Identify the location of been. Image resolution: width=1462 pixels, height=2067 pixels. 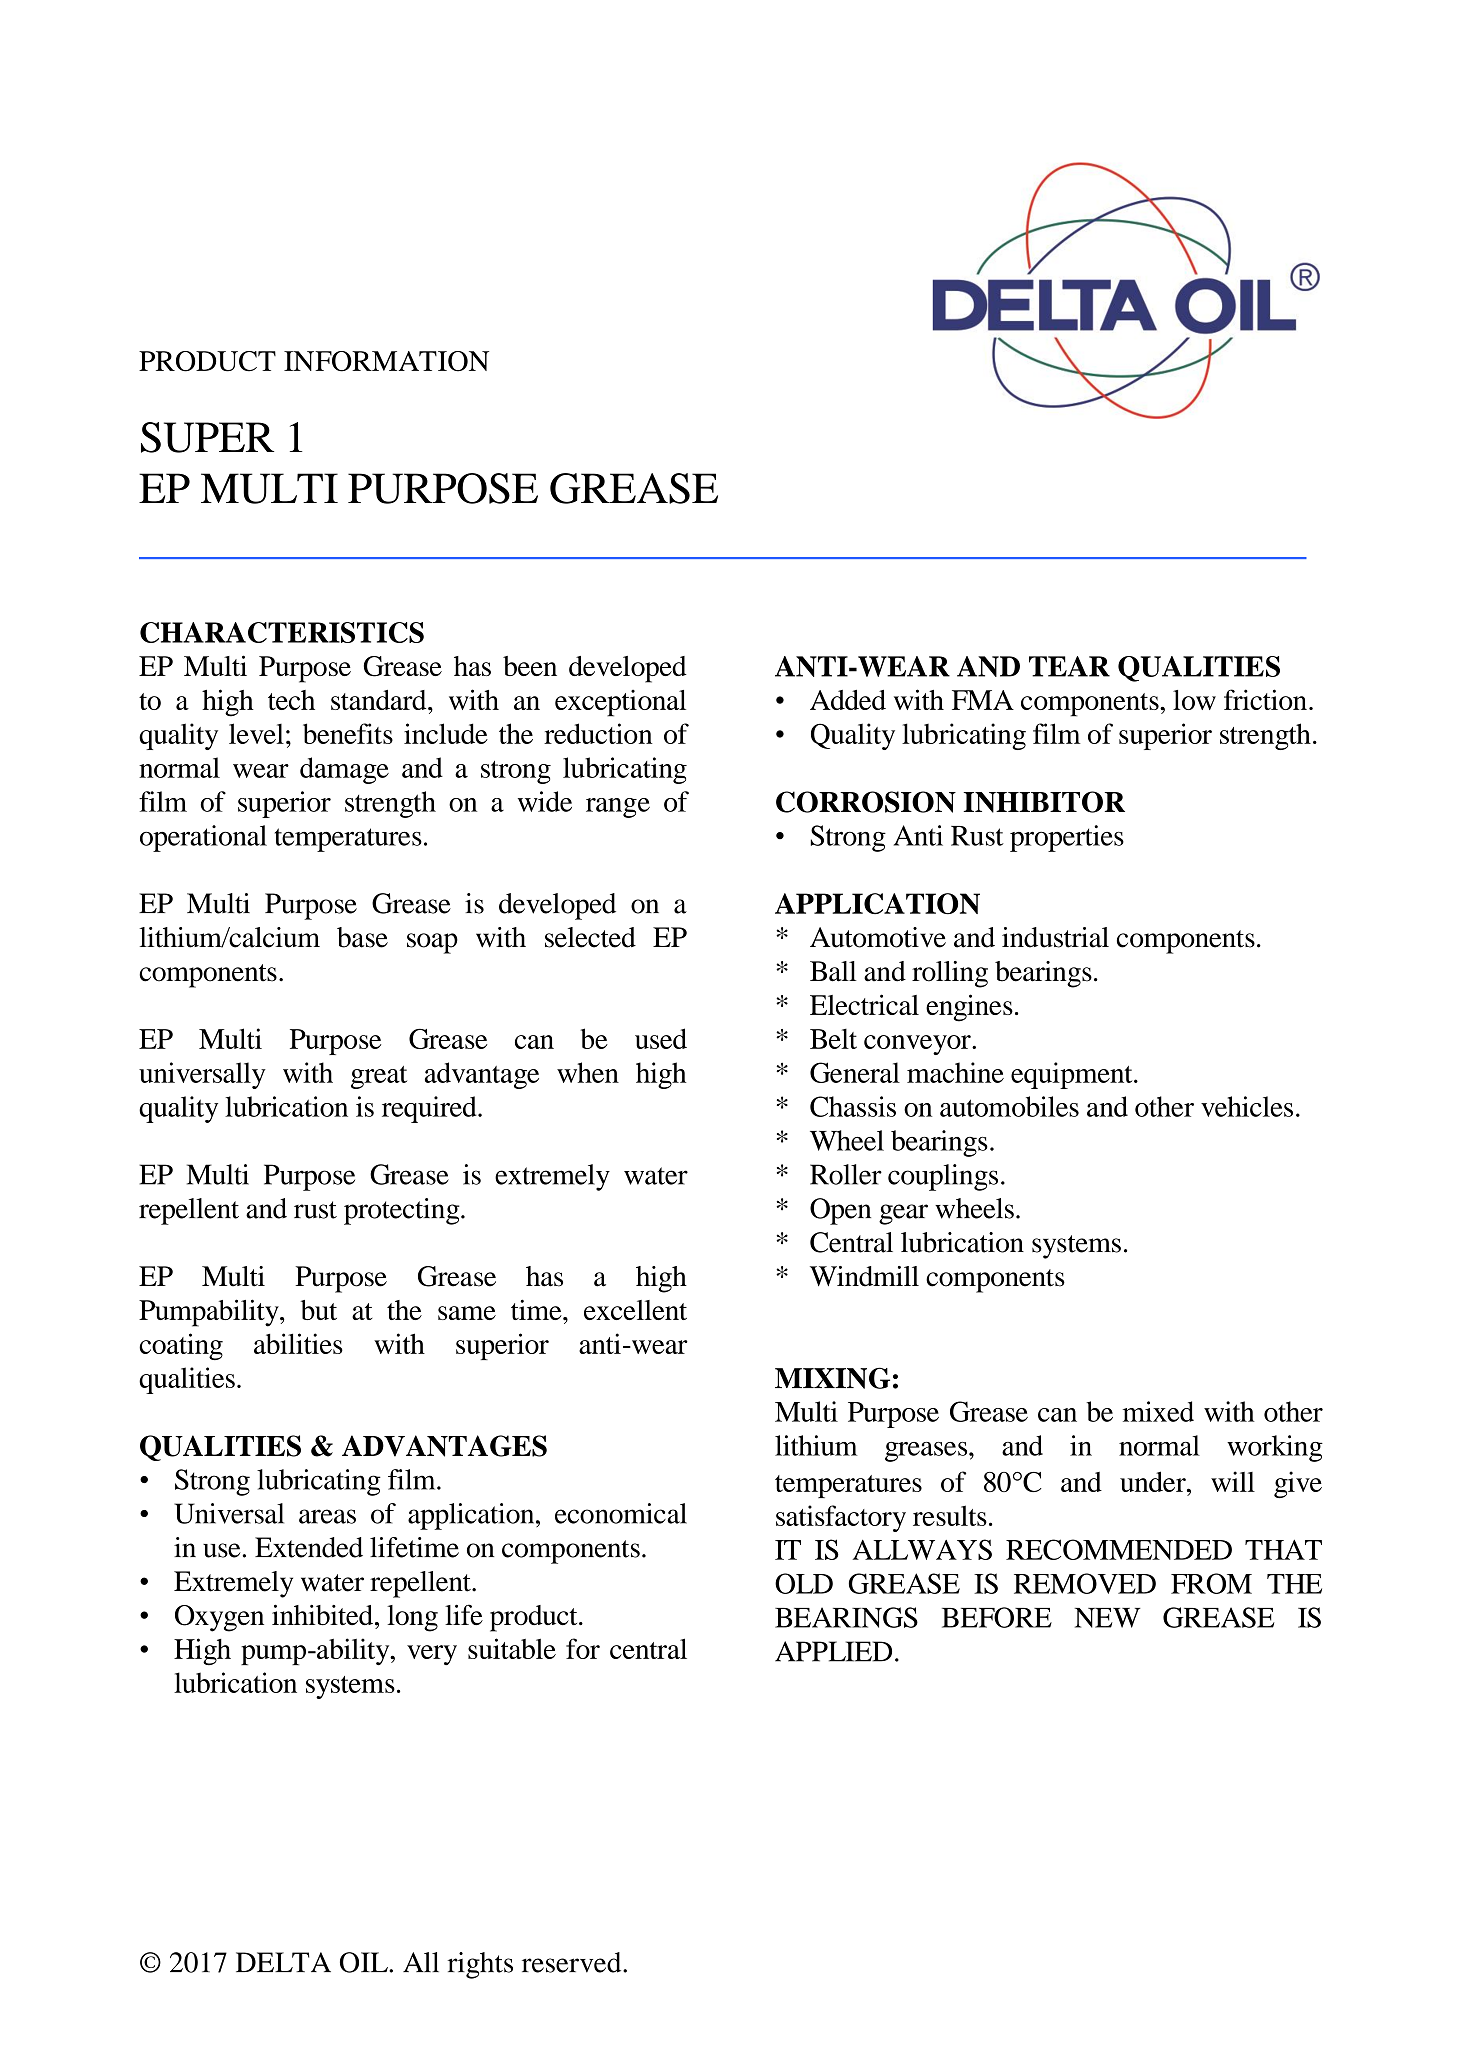
(530, 666).
